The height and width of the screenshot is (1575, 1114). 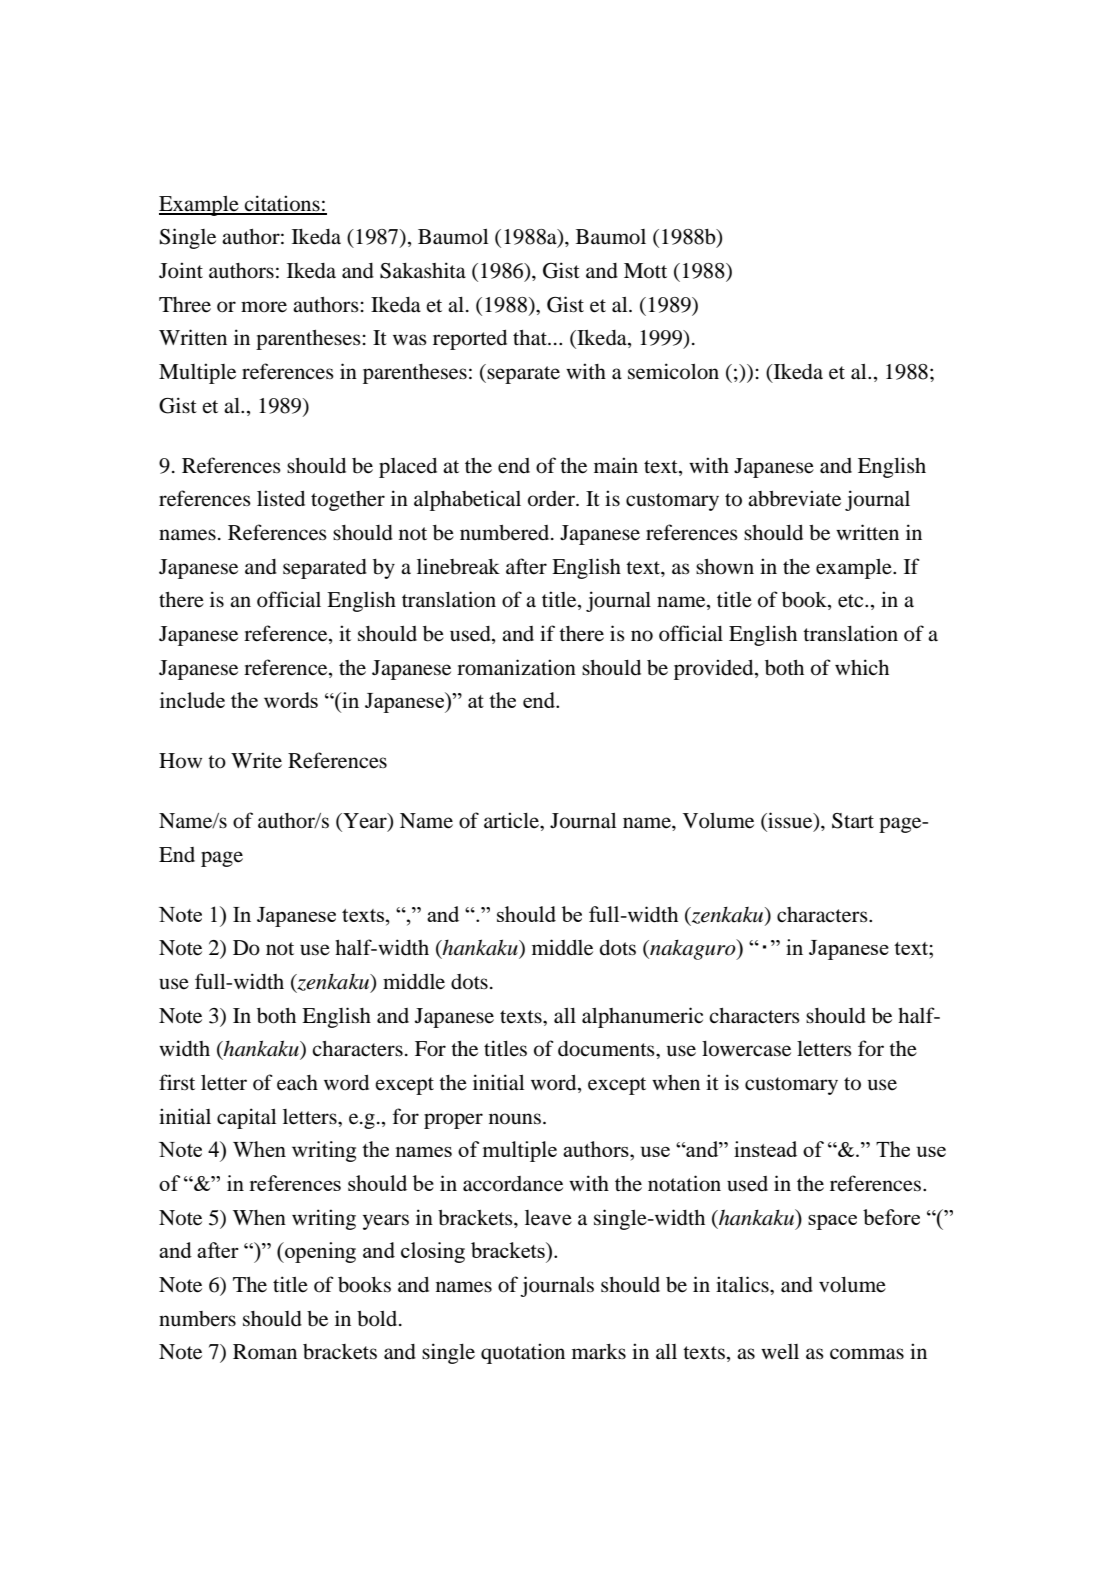 I want to click on semicolon, so click(x=673, y=371).
